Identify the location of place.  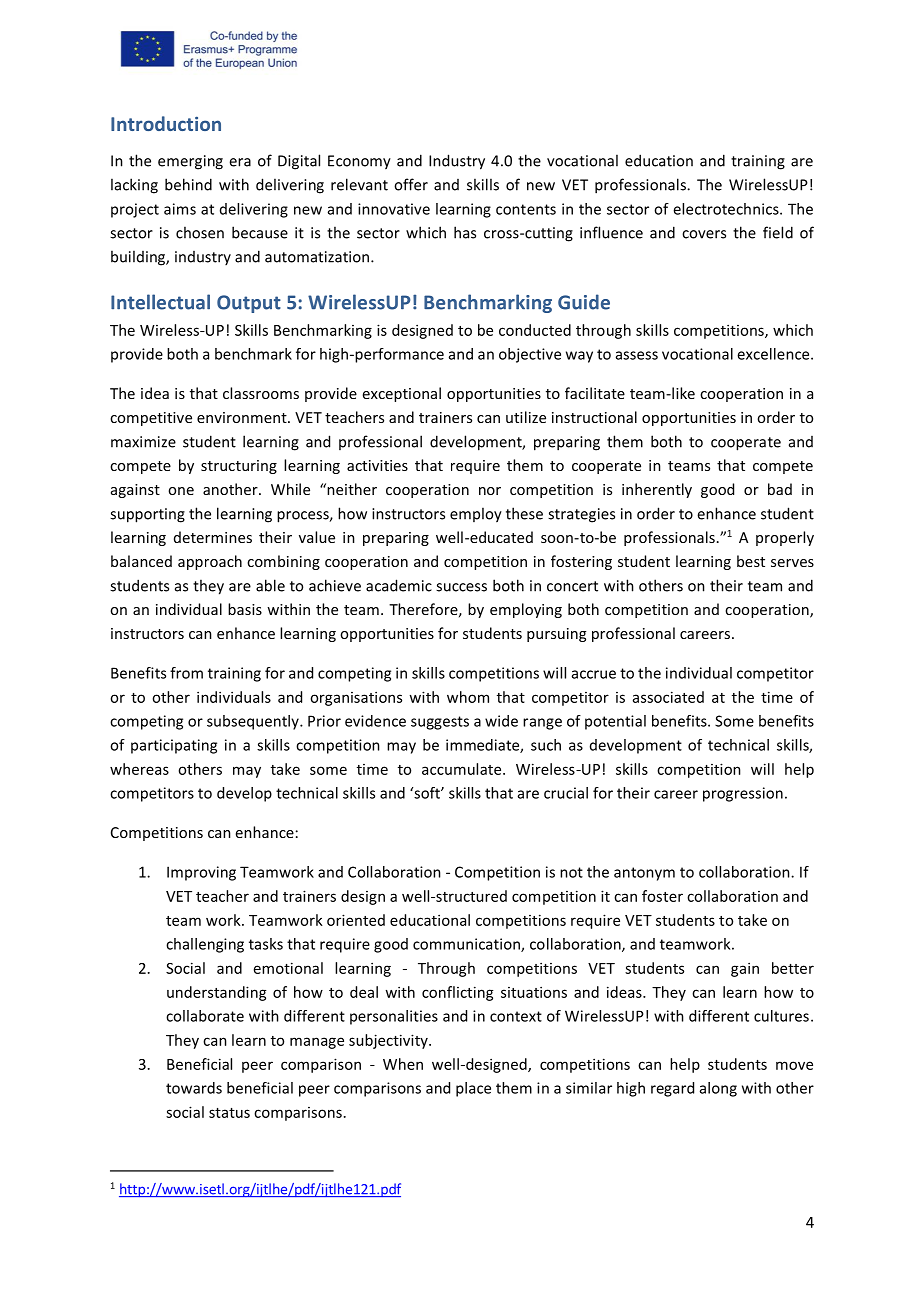
(473, 1089).
